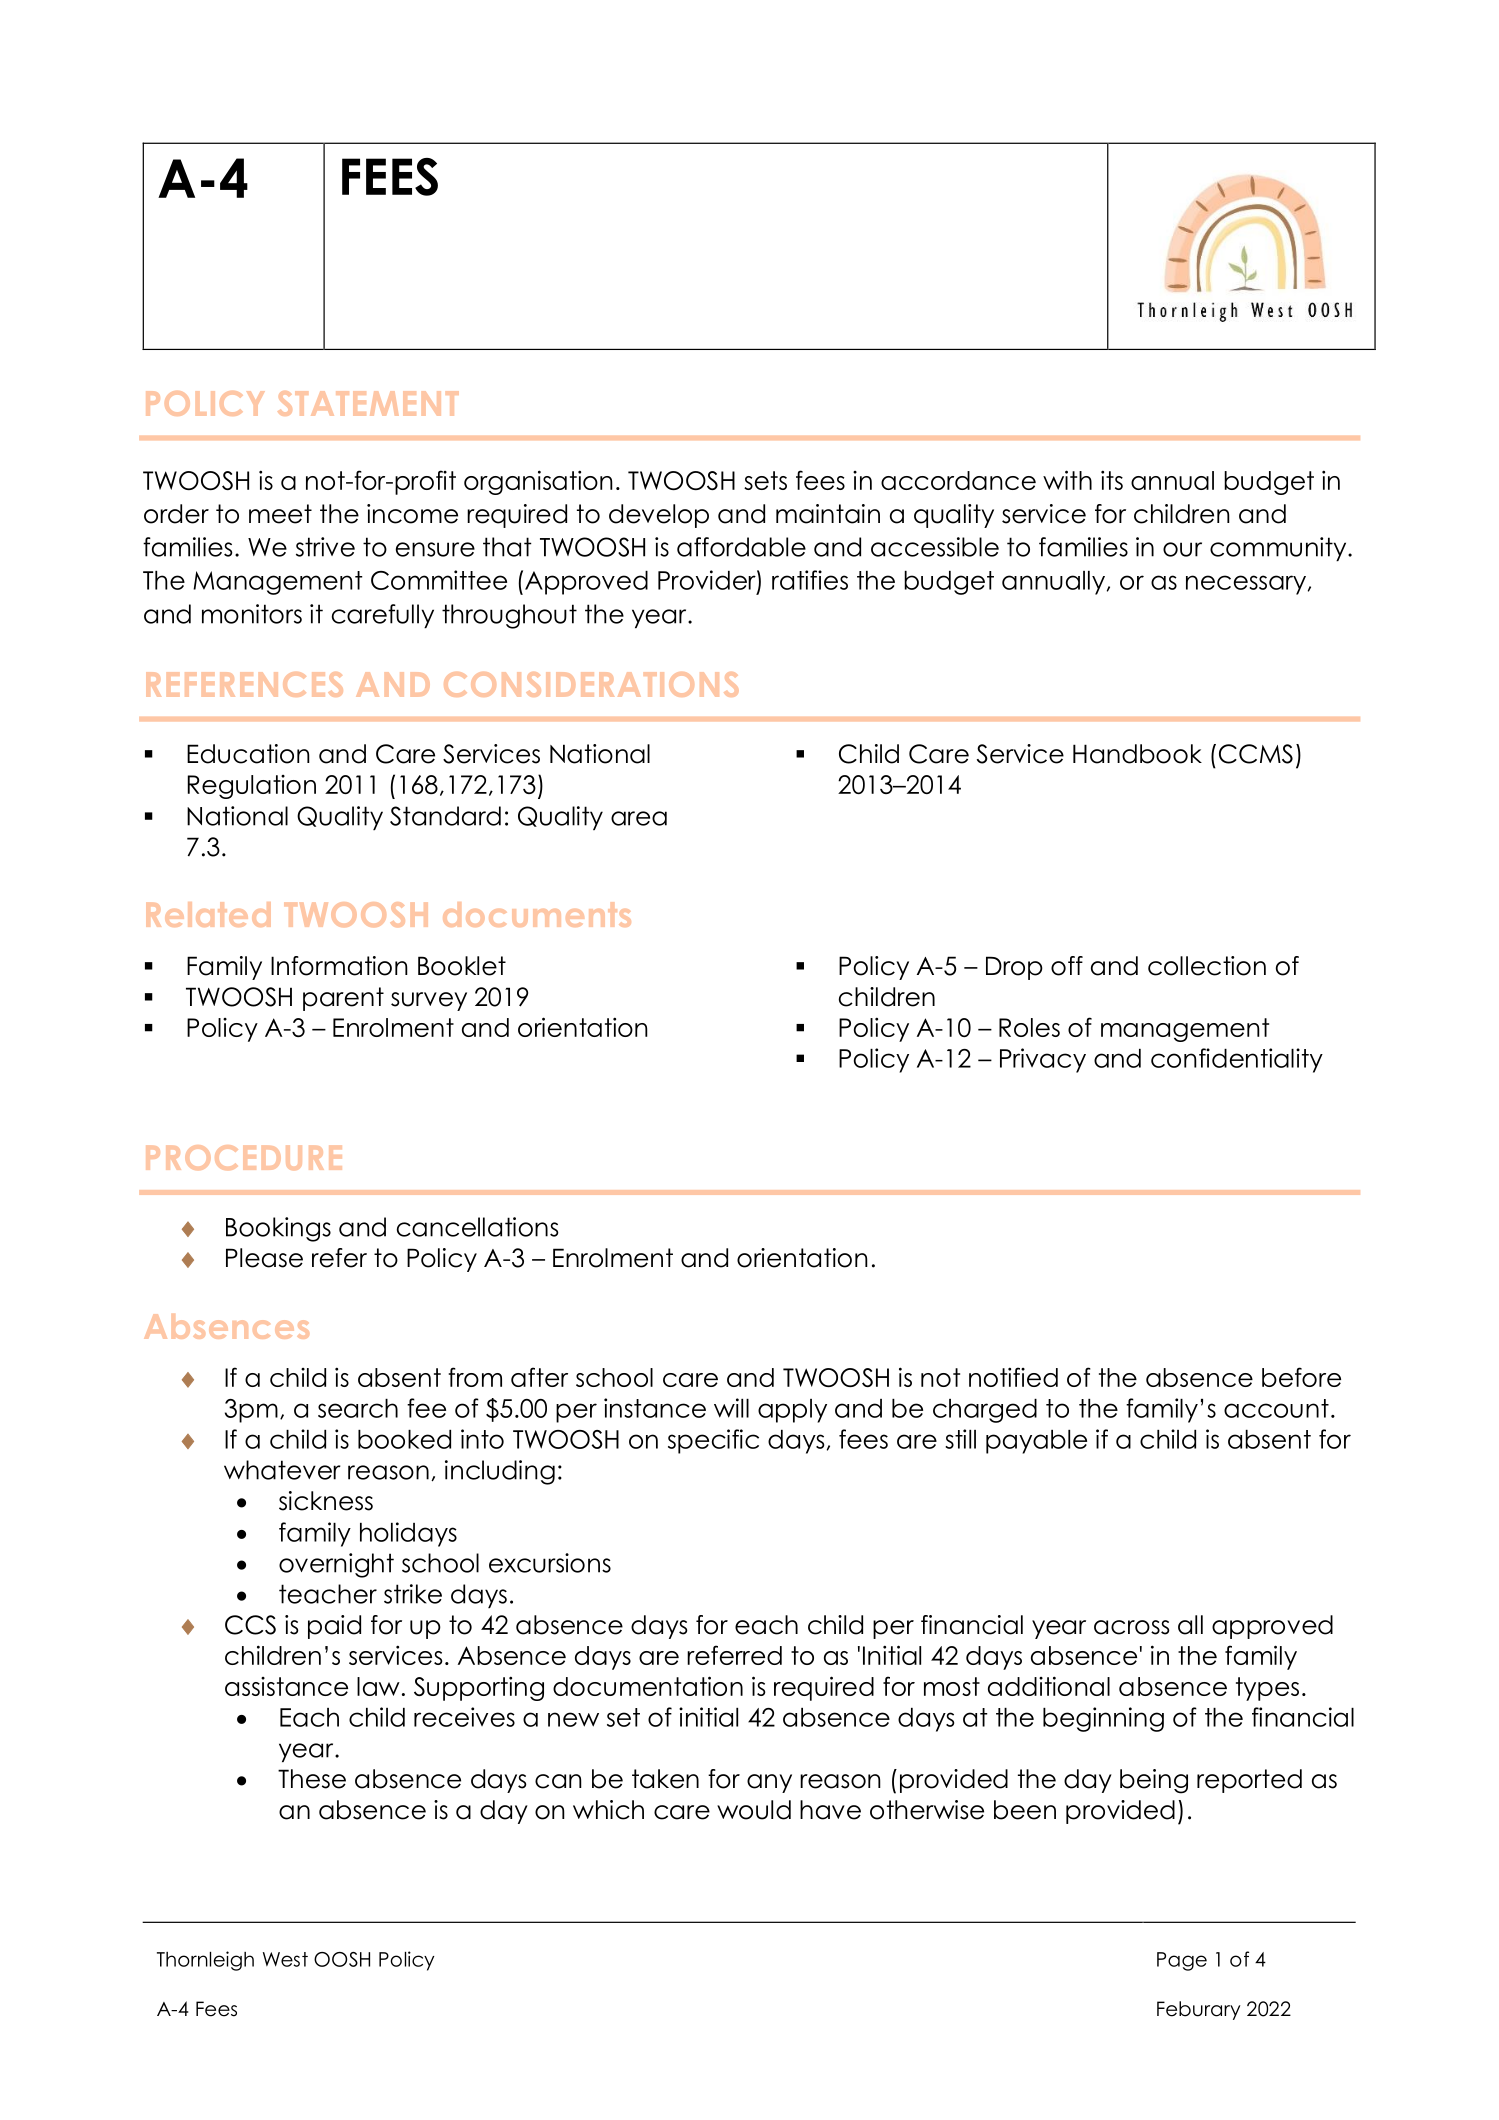  Describe the element at coordinates (1182, 1961) in the screenshot. I see `Page` at that location.
